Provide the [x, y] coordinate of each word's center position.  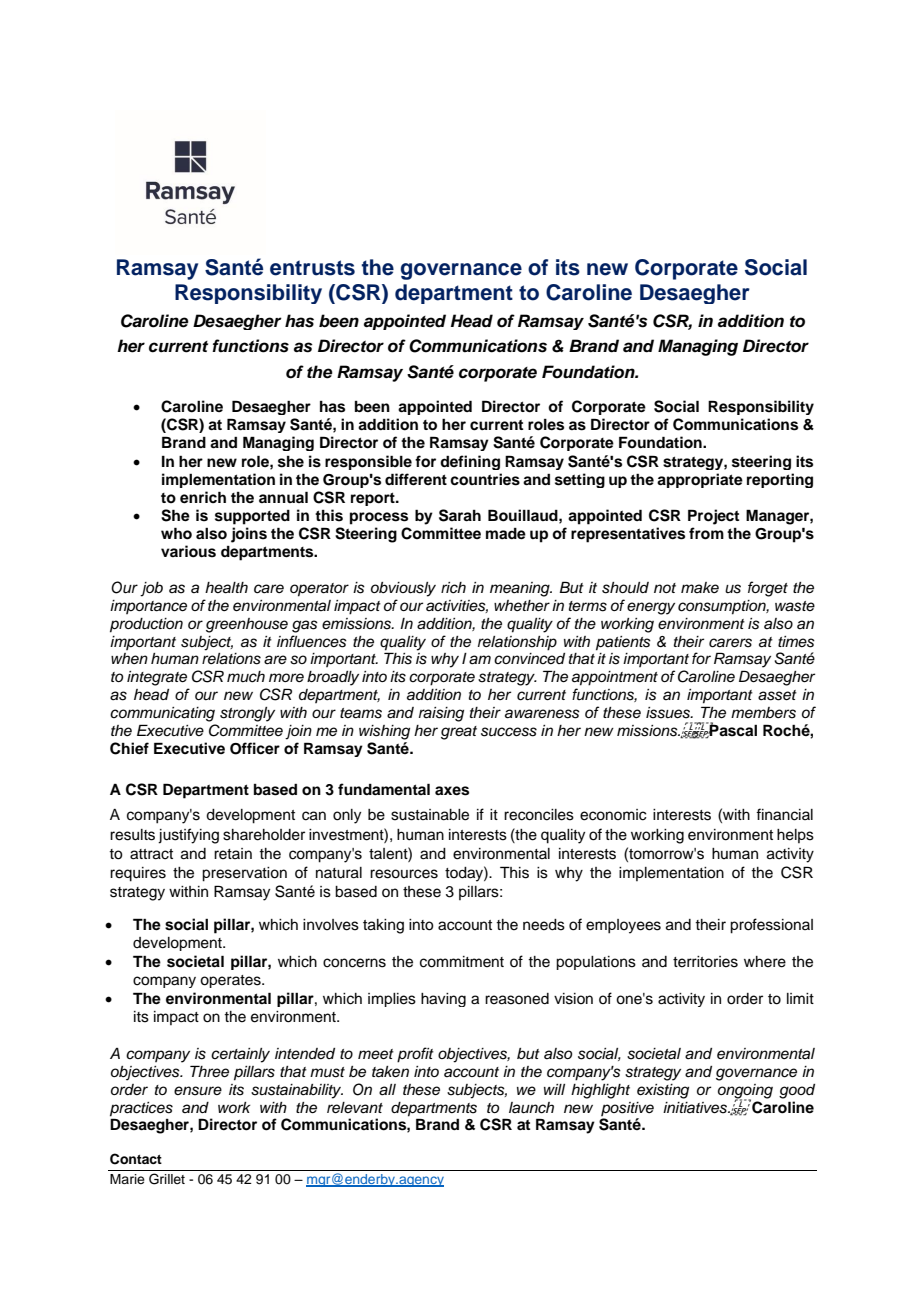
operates [231, 981]
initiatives [696, 1108]
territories [705, 962]
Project [713, 517]
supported [252, 517]
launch [531, 1108]
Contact [136, 1159]
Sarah [460, 515]
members [763, 713]
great [459, 733]
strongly [247, 714]
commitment [462, 962]
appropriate [700, 480]
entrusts [312, 268]
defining [470, 462]
